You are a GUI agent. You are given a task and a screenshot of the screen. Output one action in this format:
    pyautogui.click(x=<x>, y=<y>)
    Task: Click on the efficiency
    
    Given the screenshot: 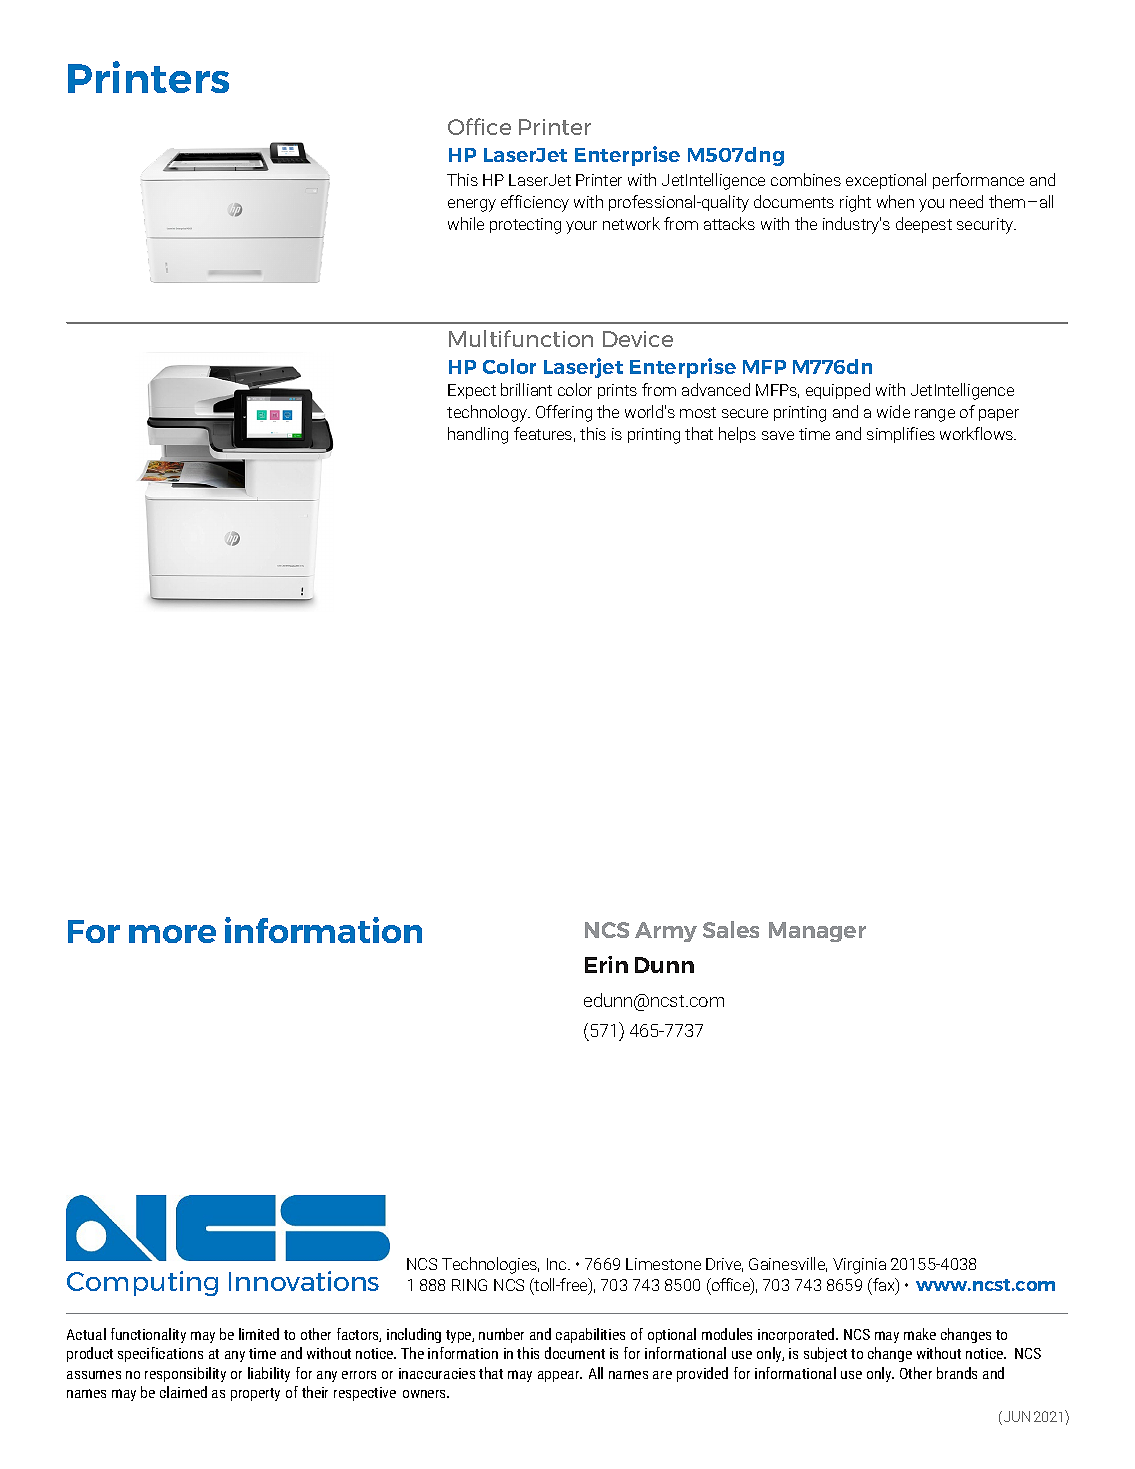 What is the action you would take?
    pyautogui.click(x=535, y=203)
